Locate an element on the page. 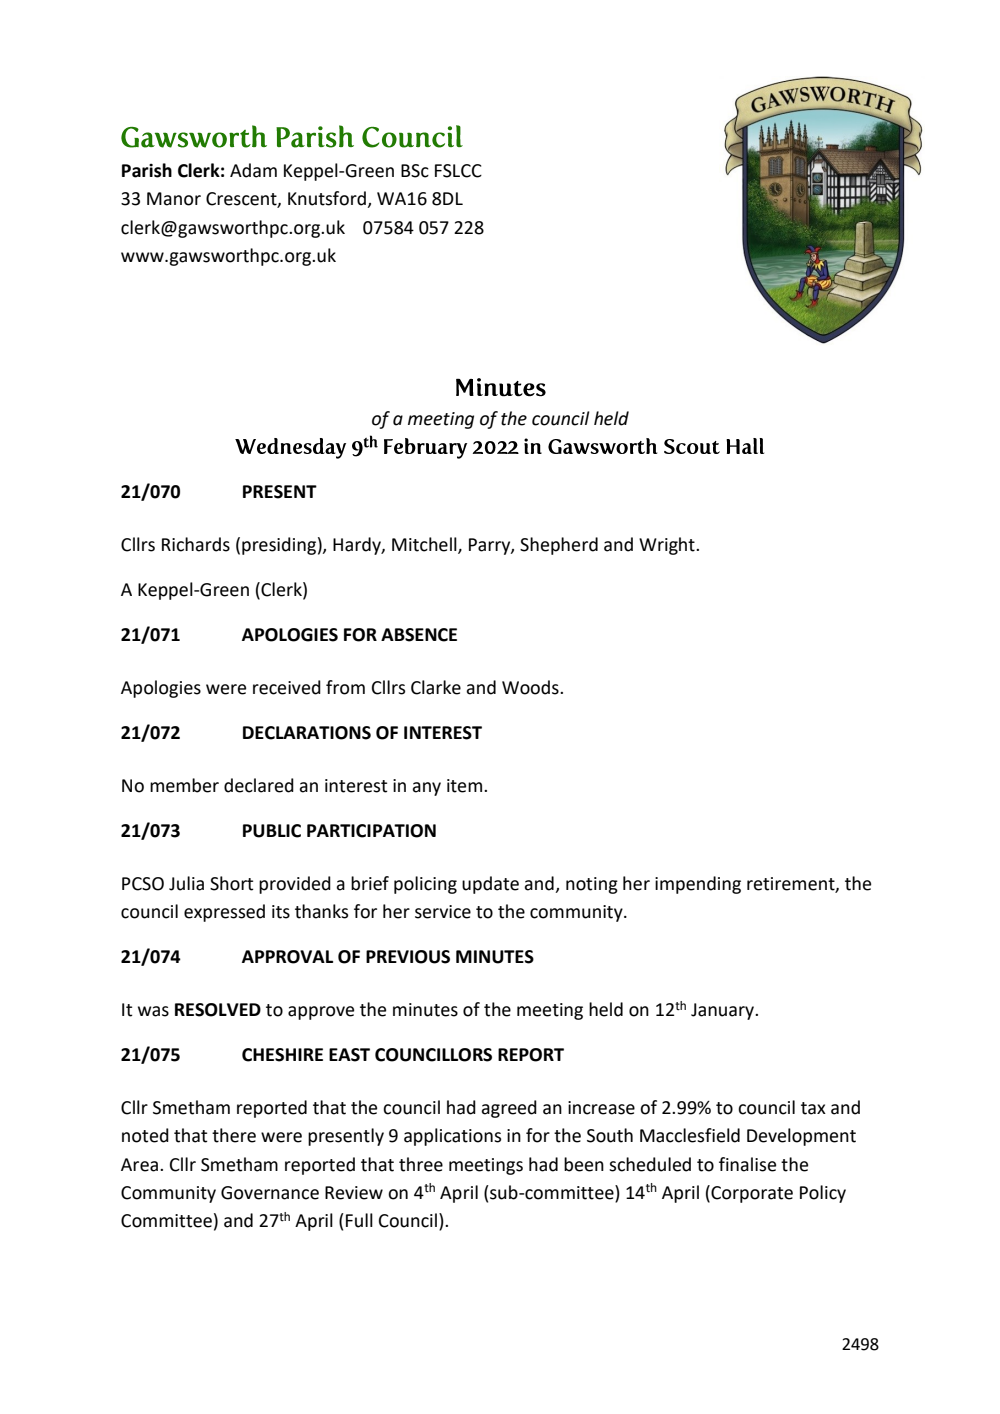 The height and width of the image is (1414, 1000). RESOLVED is located at coordinates (218, 1010).
